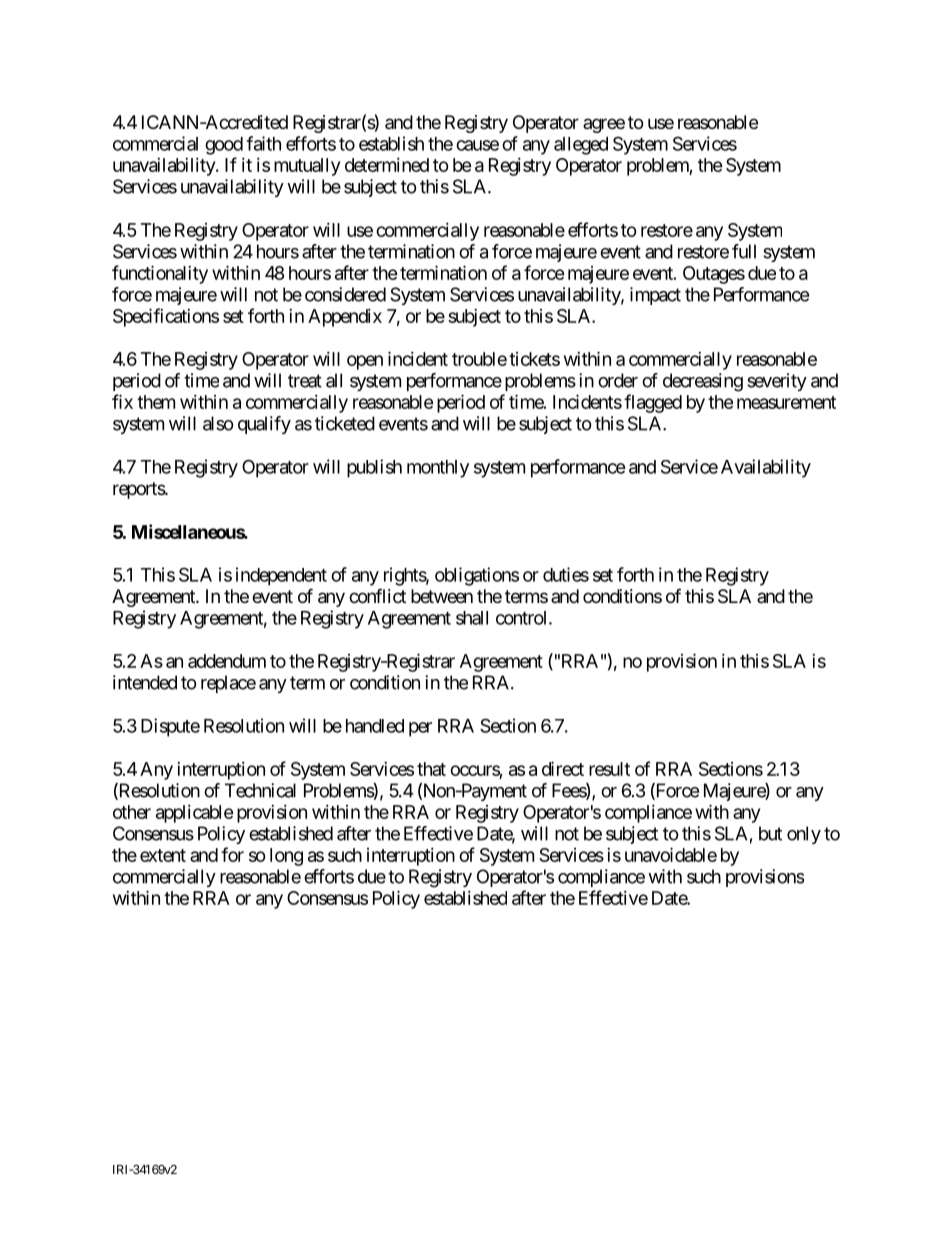 Image resolution: width=952 pixels, height=1233 pixels. Describe the element at coordinates (744, 251) in the document. I see `full` at that location.
